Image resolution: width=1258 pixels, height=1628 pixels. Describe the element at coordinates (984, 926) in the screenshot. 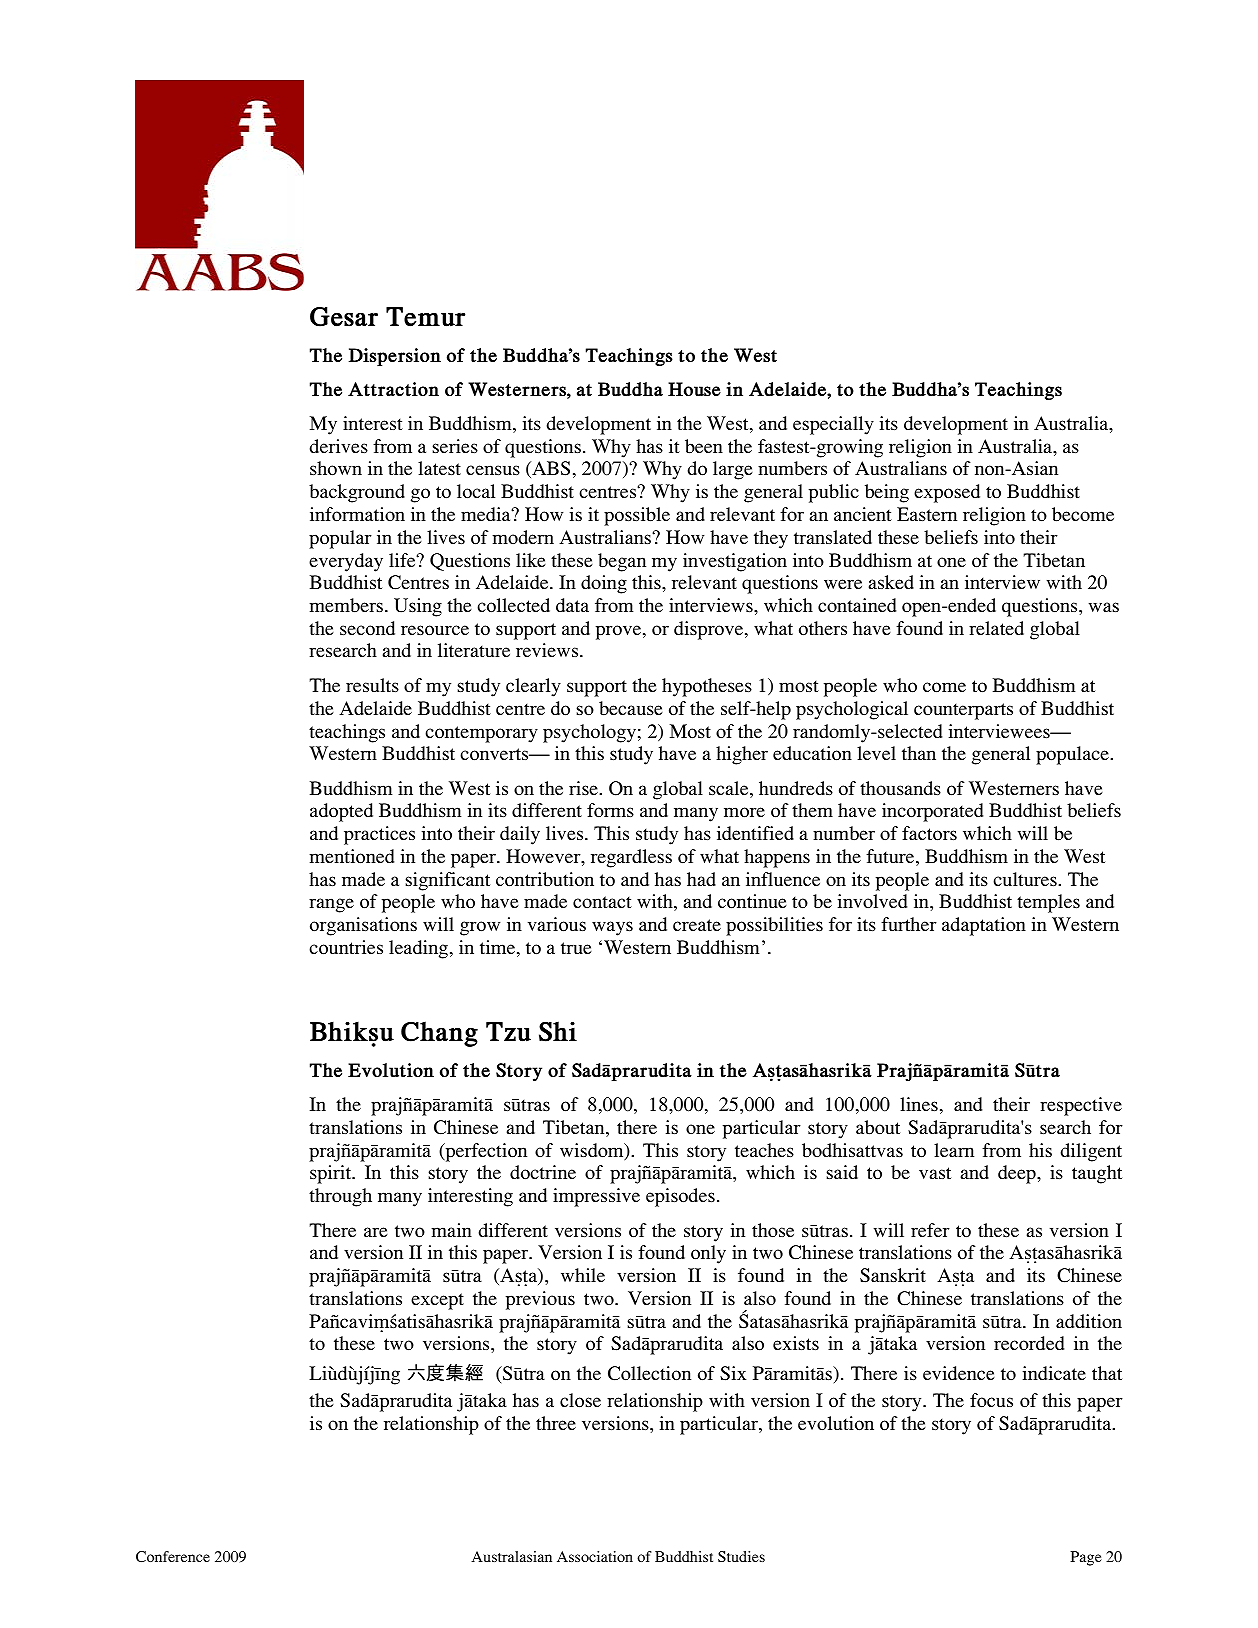

I see `adaptation` at that location.
